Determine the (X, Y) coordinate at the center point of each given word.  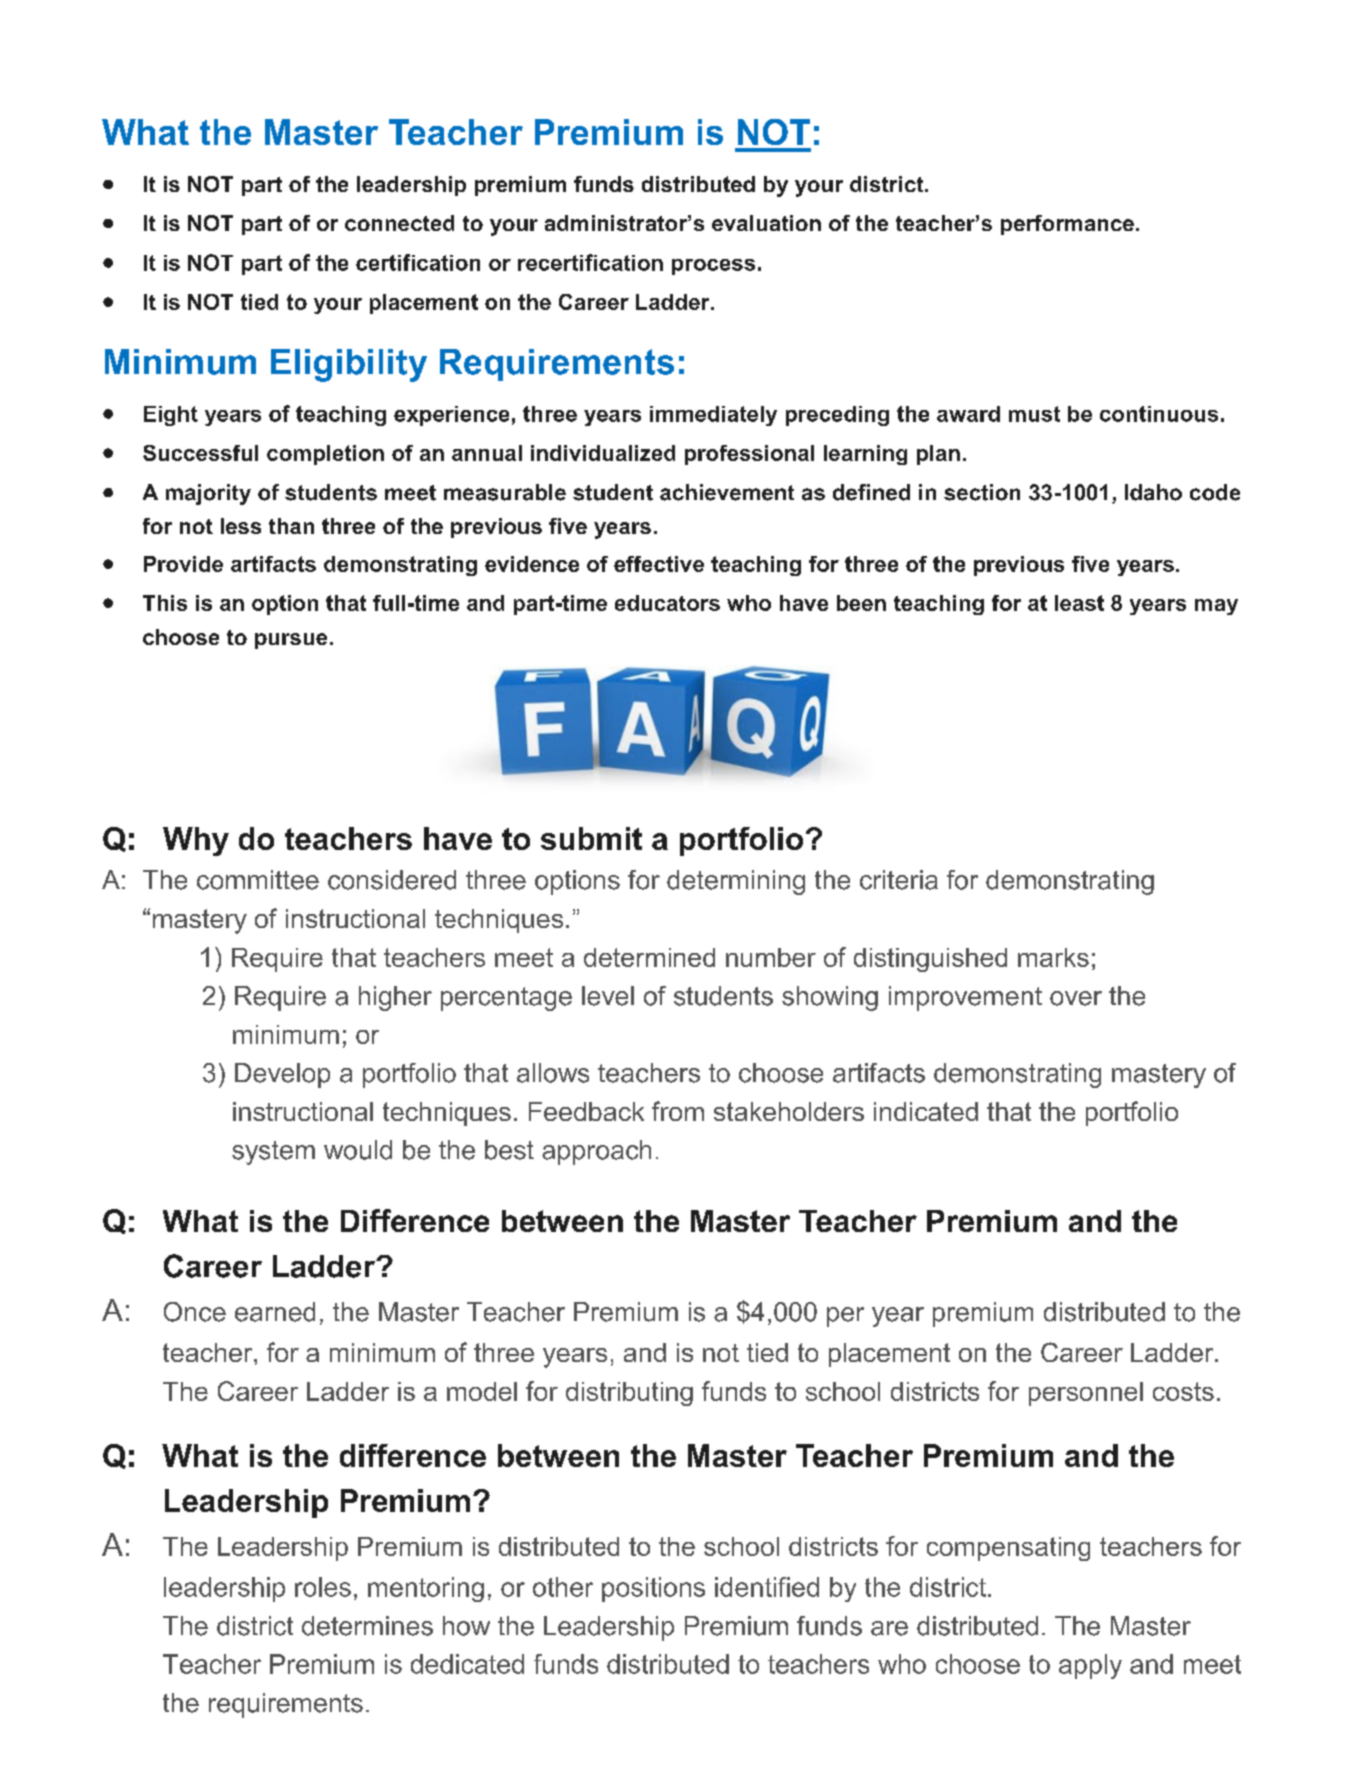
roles (323, 1587)
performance (1067, 225)
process (713, 267)
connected (399, 223)
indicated (926, 1111)
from (678, 1111)
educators (667, 603)
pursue (291, 641)
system (273, 1153)
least (1079, 603)
